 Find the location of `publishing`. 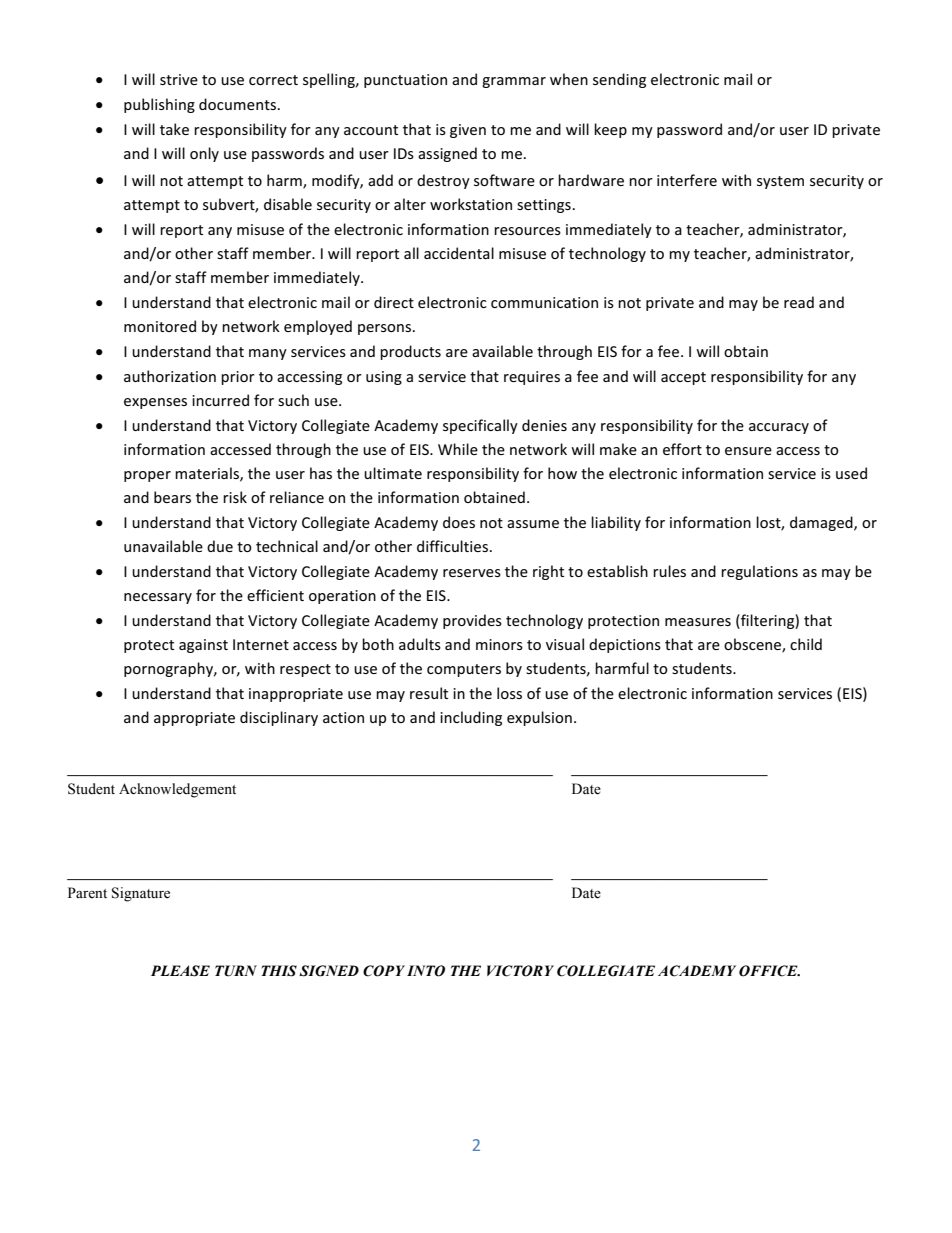

publishing is located at coordinates (159, 105).
